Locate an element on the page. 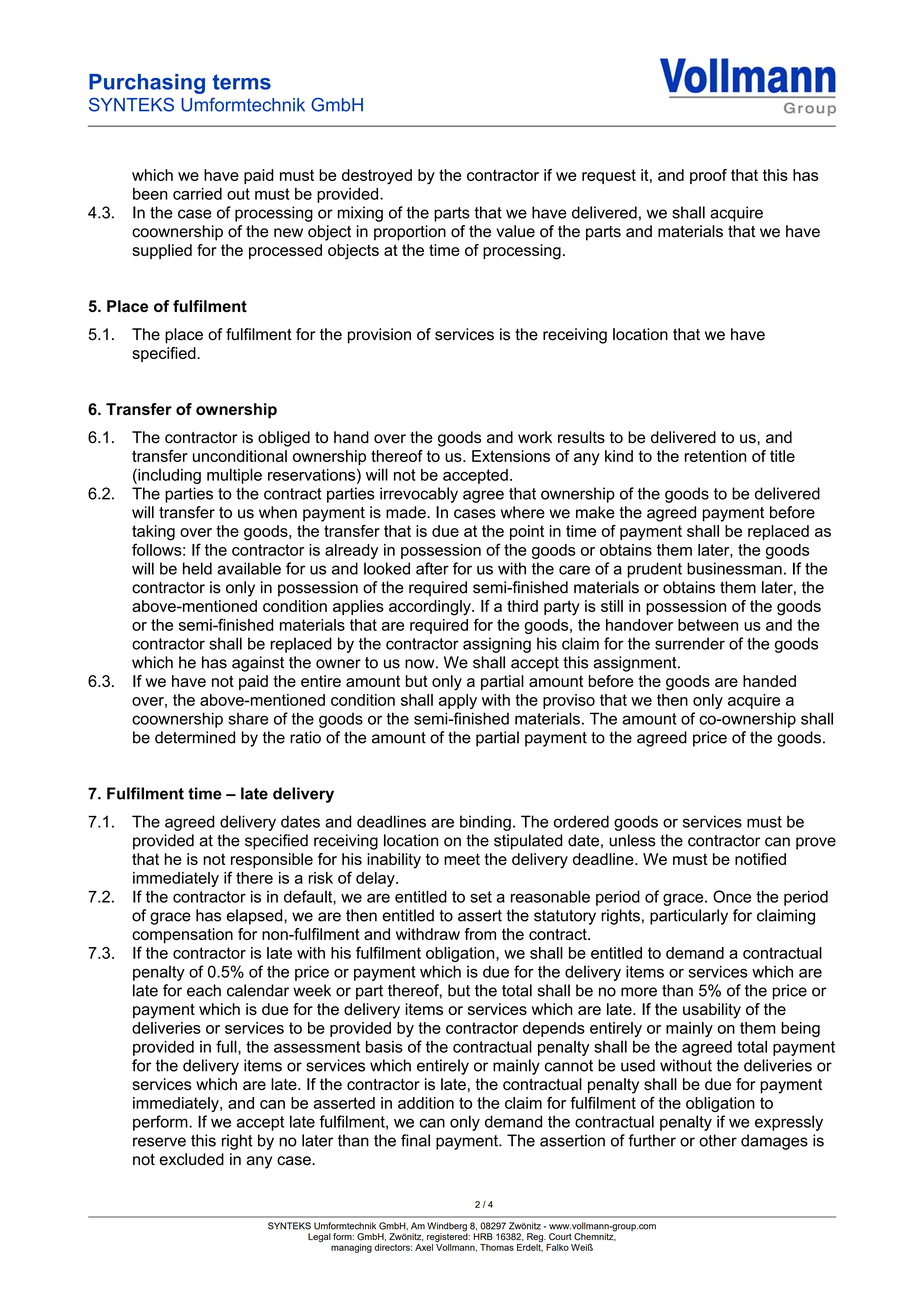 The width and height of the page is (924, 1308). terms is located at coordinates (241, 82).
